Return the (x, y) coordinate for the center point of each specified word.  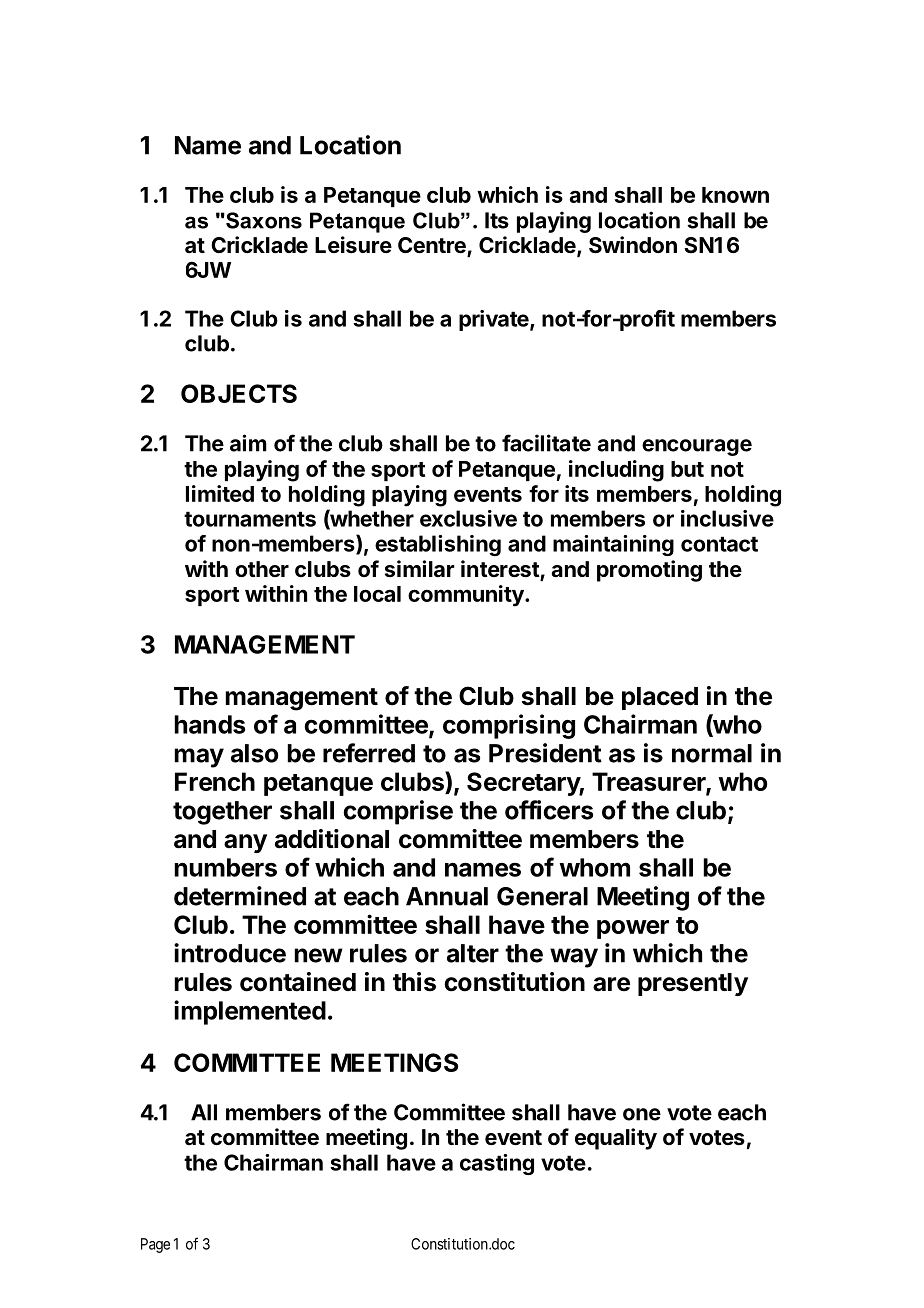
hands (209, 724)
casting (497, 1164)
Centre (433, 246)
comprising (509, 726)
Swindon (633, 245)
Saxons (263, 220)
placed (660, 698)
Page (155, 1245)
